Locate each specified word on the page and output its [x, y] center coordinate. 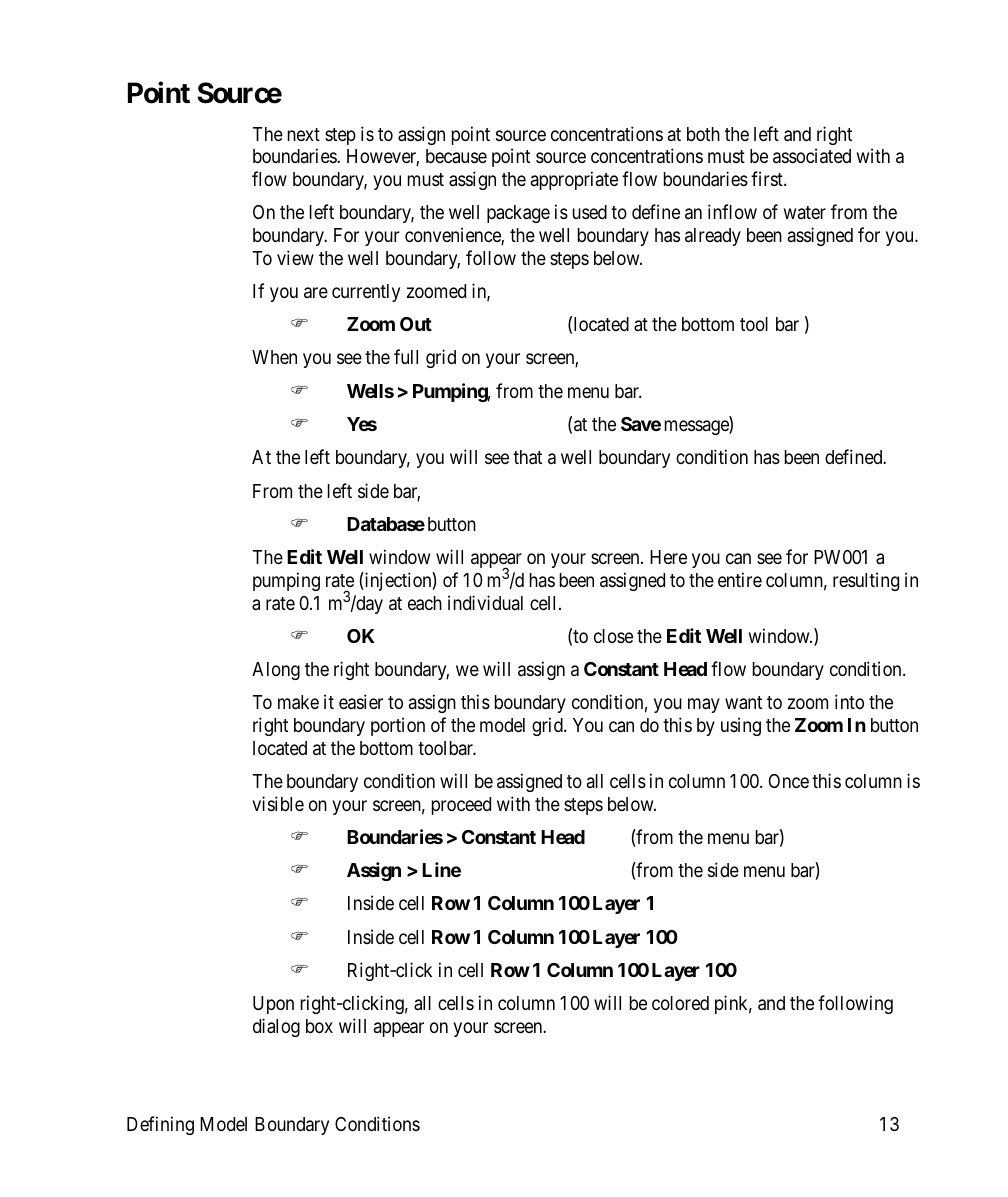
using [741, 726]
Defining [160, 1125]
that [527, 457]
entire [740, 579]
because [456, 156]
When [274, 357]
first [768, 178]
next [304, 134]
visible [278, 803]
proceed [461, 806]
